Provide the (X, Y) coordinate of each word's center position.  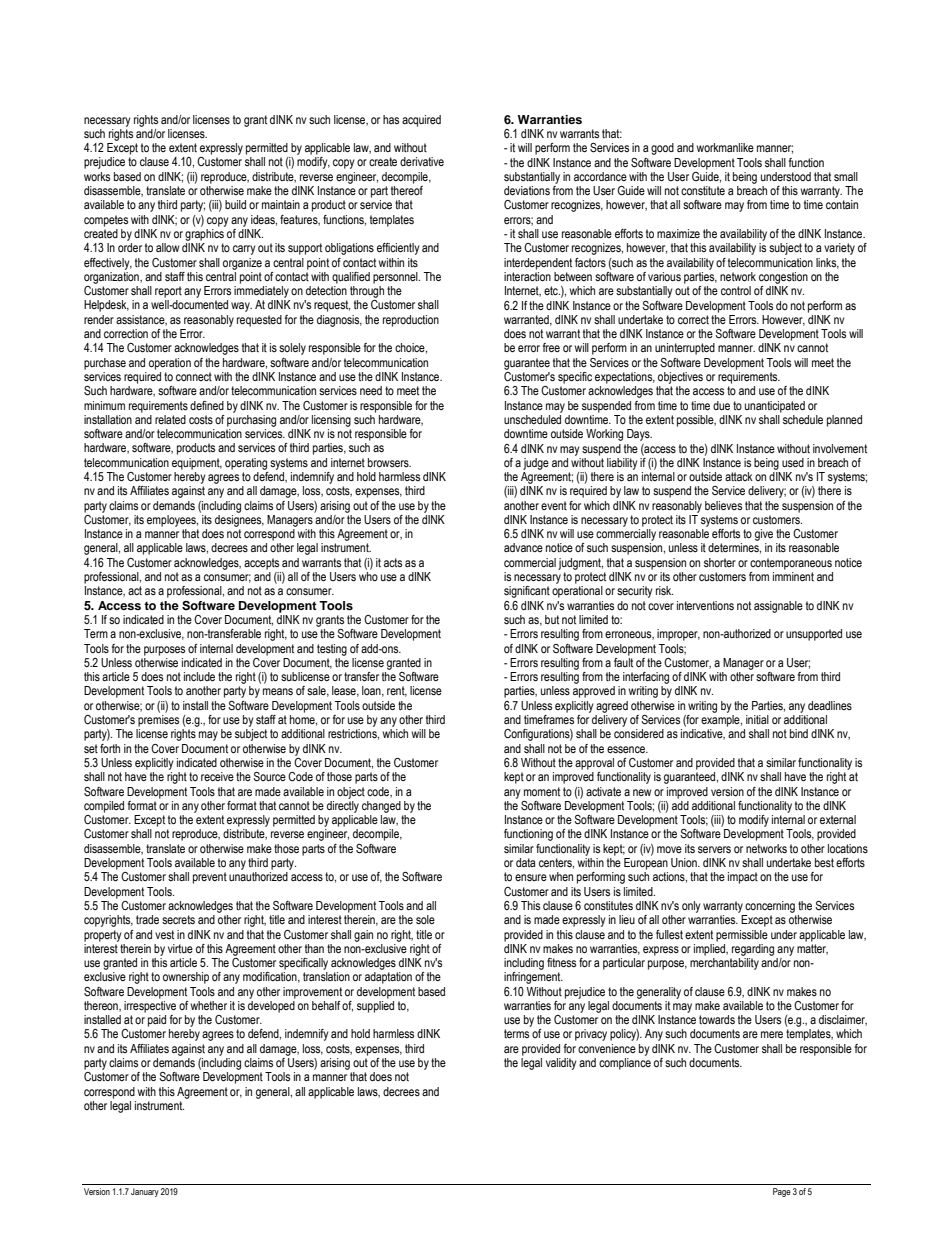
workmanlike (725, 147)
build (235, 204)
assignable (778, 607)
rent (397, 691)
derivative (422, 161)
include (199, 676)
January (145, 1192)
